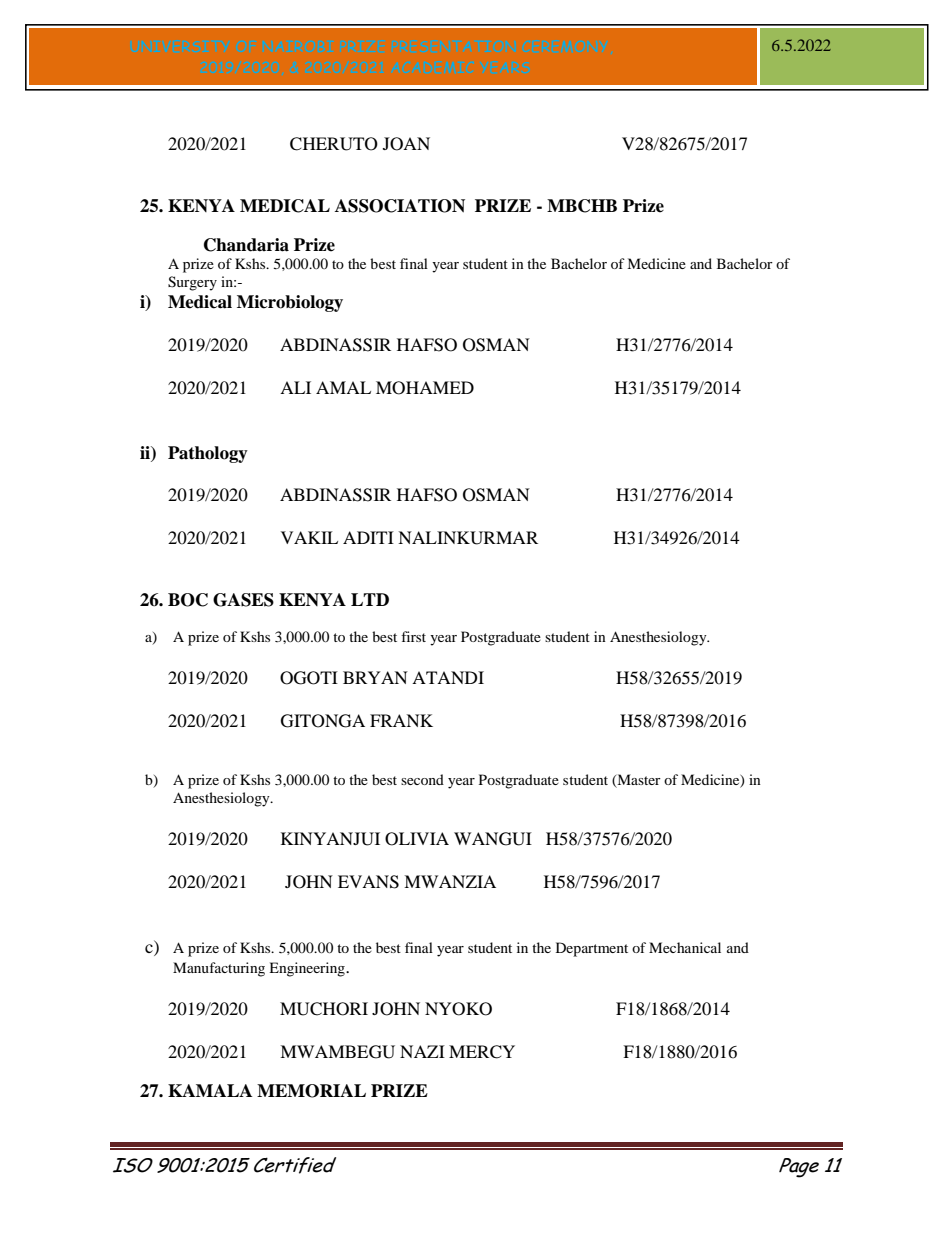 The width and height of the image is (952, 1233). Describe the element at coordinates (192, 283) in the image. I see `Surgery` at that location.
